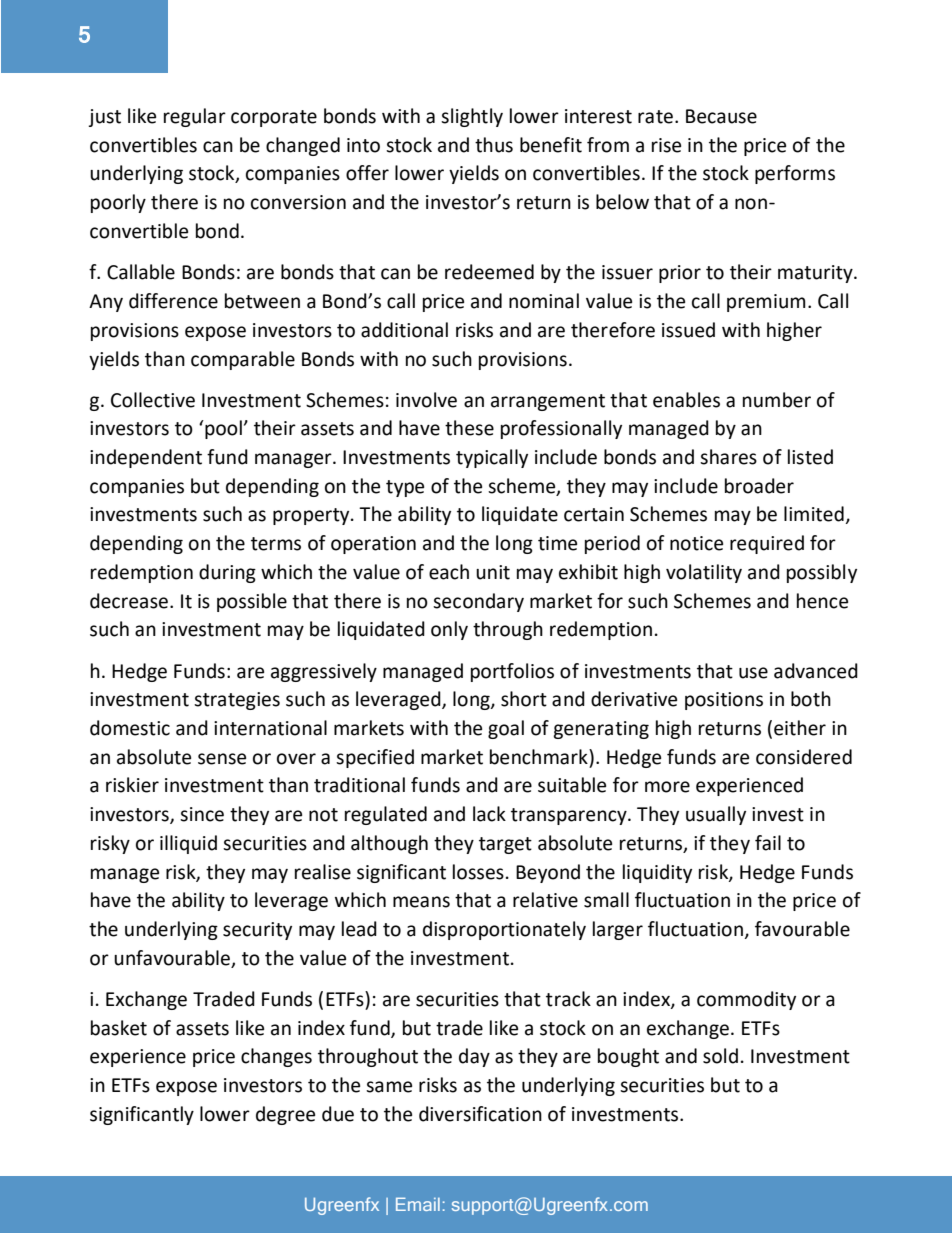  Describe the element at coordinates (405, 488) in the screenshot. I see `type` at that location.
